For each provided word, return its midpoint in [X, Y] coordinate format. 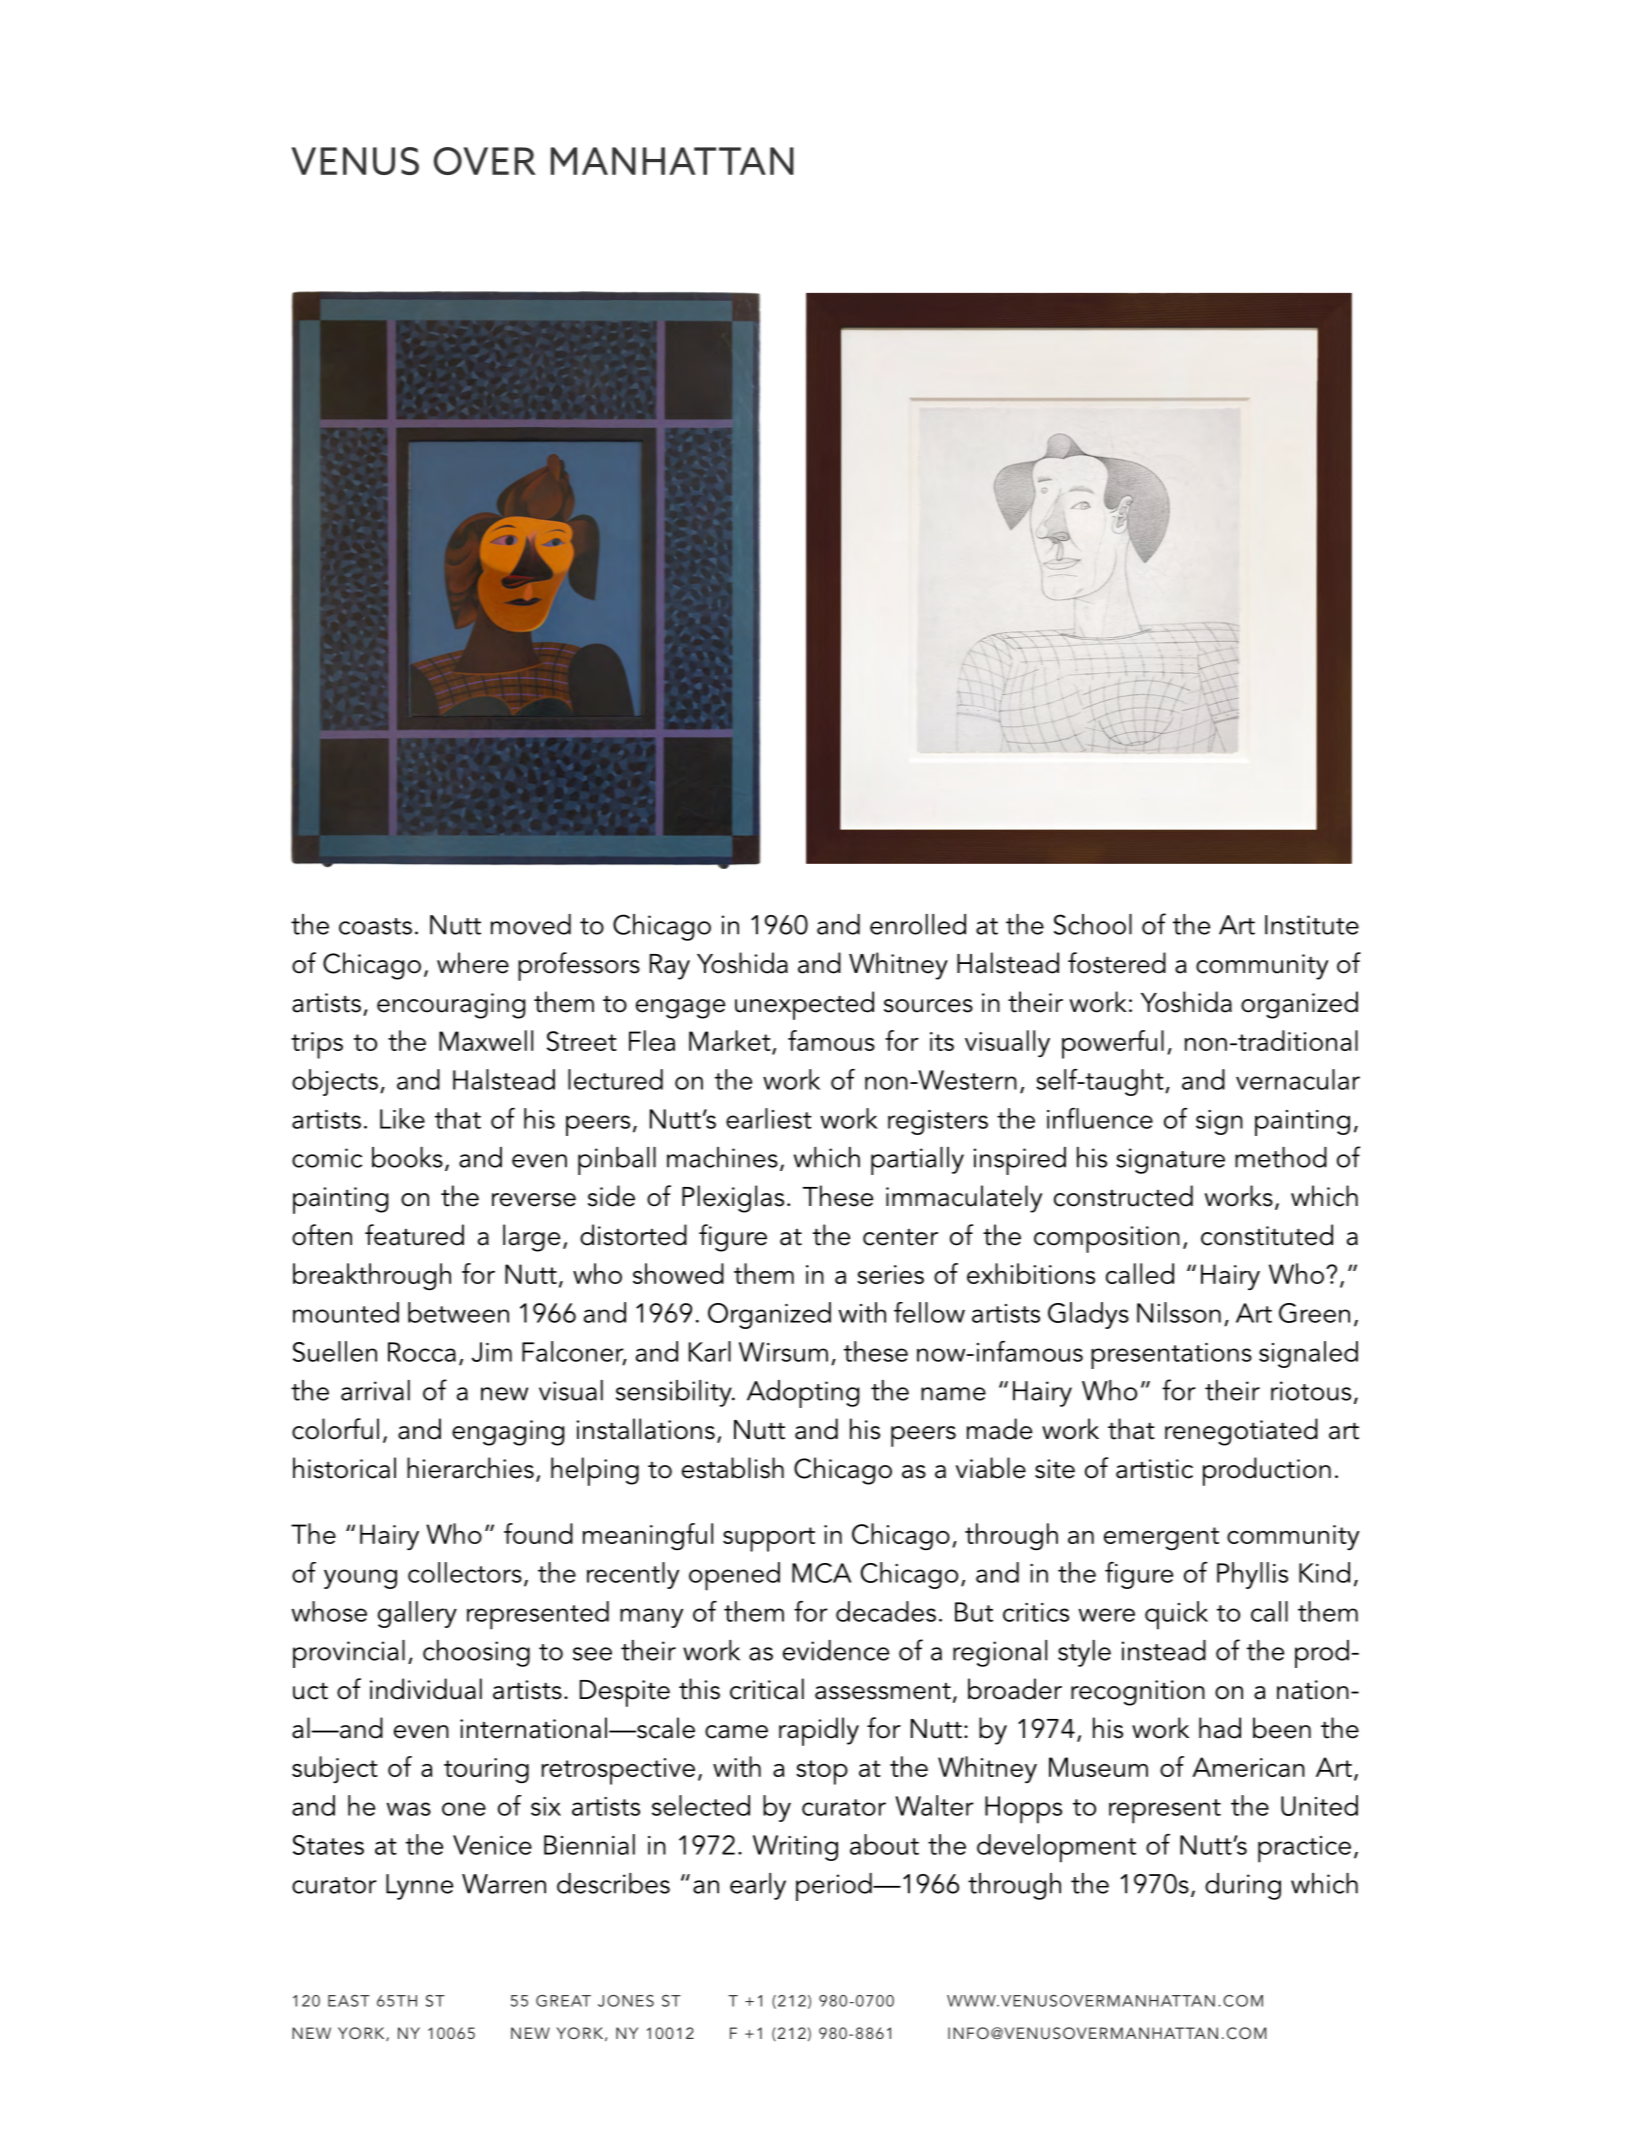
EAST [349, 2001]
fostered [1117, 963]
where [473, 963]
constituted [1267, 1235]
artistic [1154, 1469]
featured [414, 1235]
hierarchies [470, 1468]
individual [426, 1689]
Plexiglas [733, 1199]
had [1220, 1728]
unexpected [804, 1005]
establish [733, 1468]
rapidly [819, 1731]
